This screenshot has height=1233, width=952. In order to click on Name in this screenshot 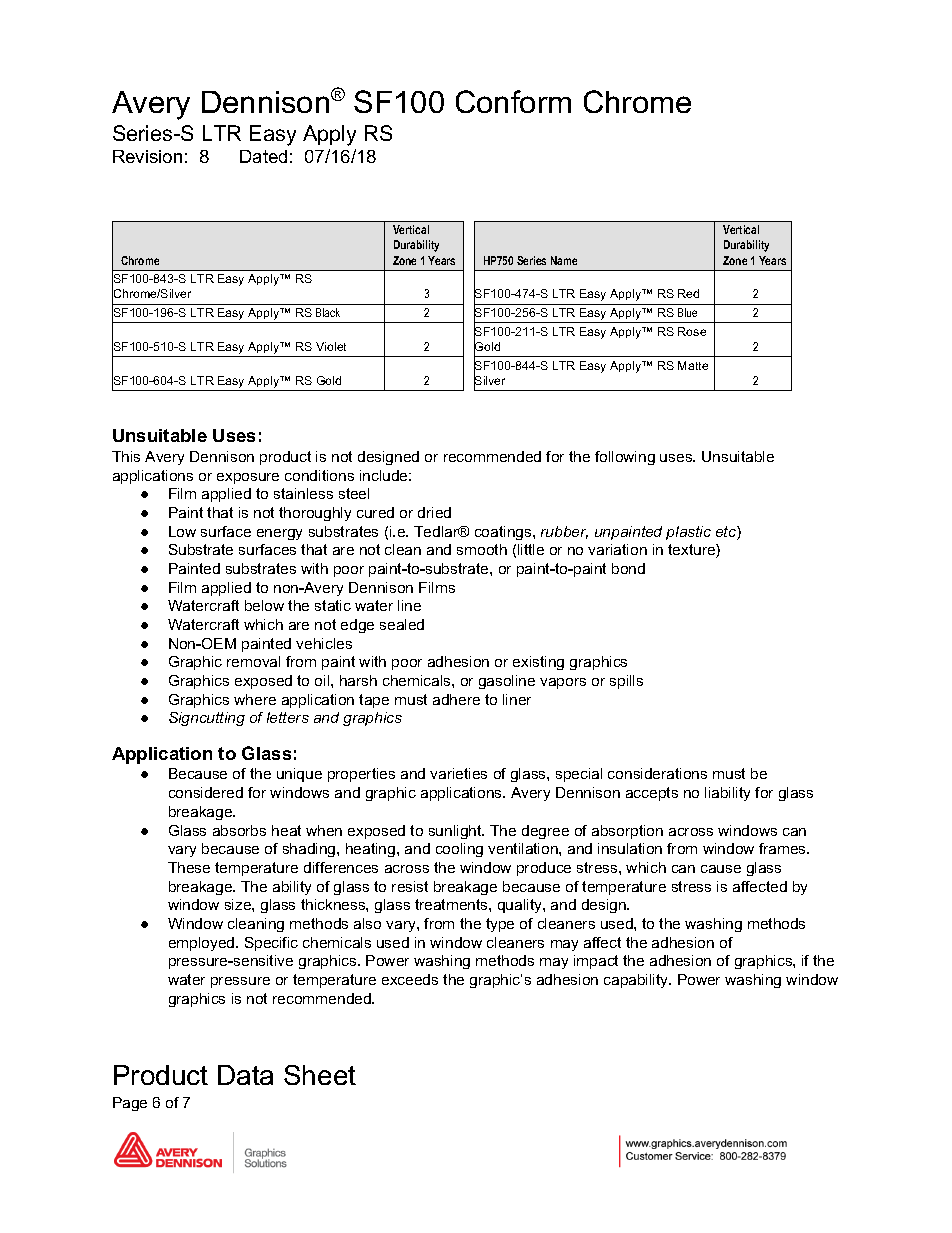, I will do `click(564, 260)`.
